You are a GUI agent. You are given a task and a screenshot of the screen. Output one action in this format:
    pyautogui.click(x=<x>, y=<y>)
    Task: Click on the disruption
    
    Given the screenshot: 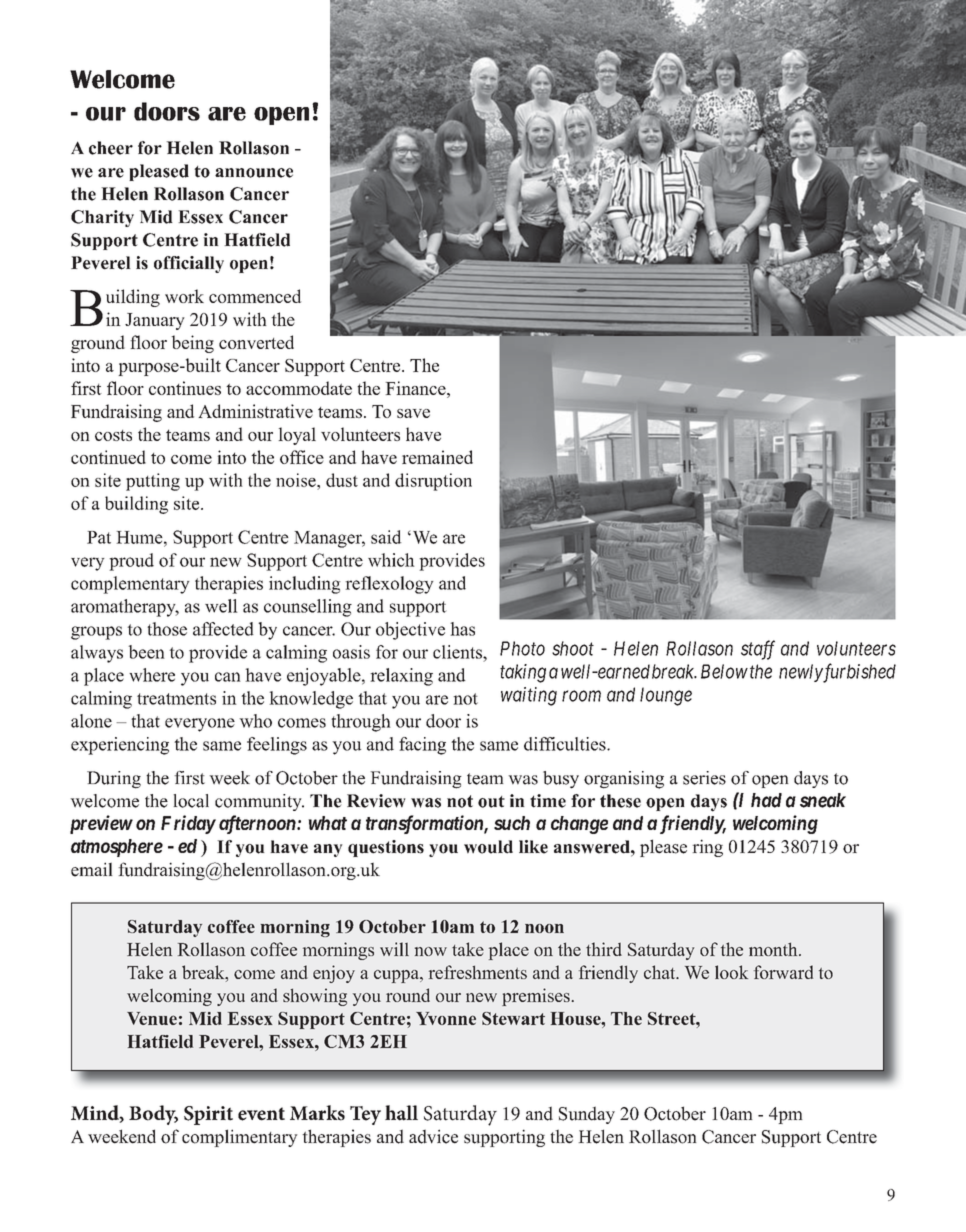 What is the action you would take?
    pyautogui.click(x=433, y=482)
